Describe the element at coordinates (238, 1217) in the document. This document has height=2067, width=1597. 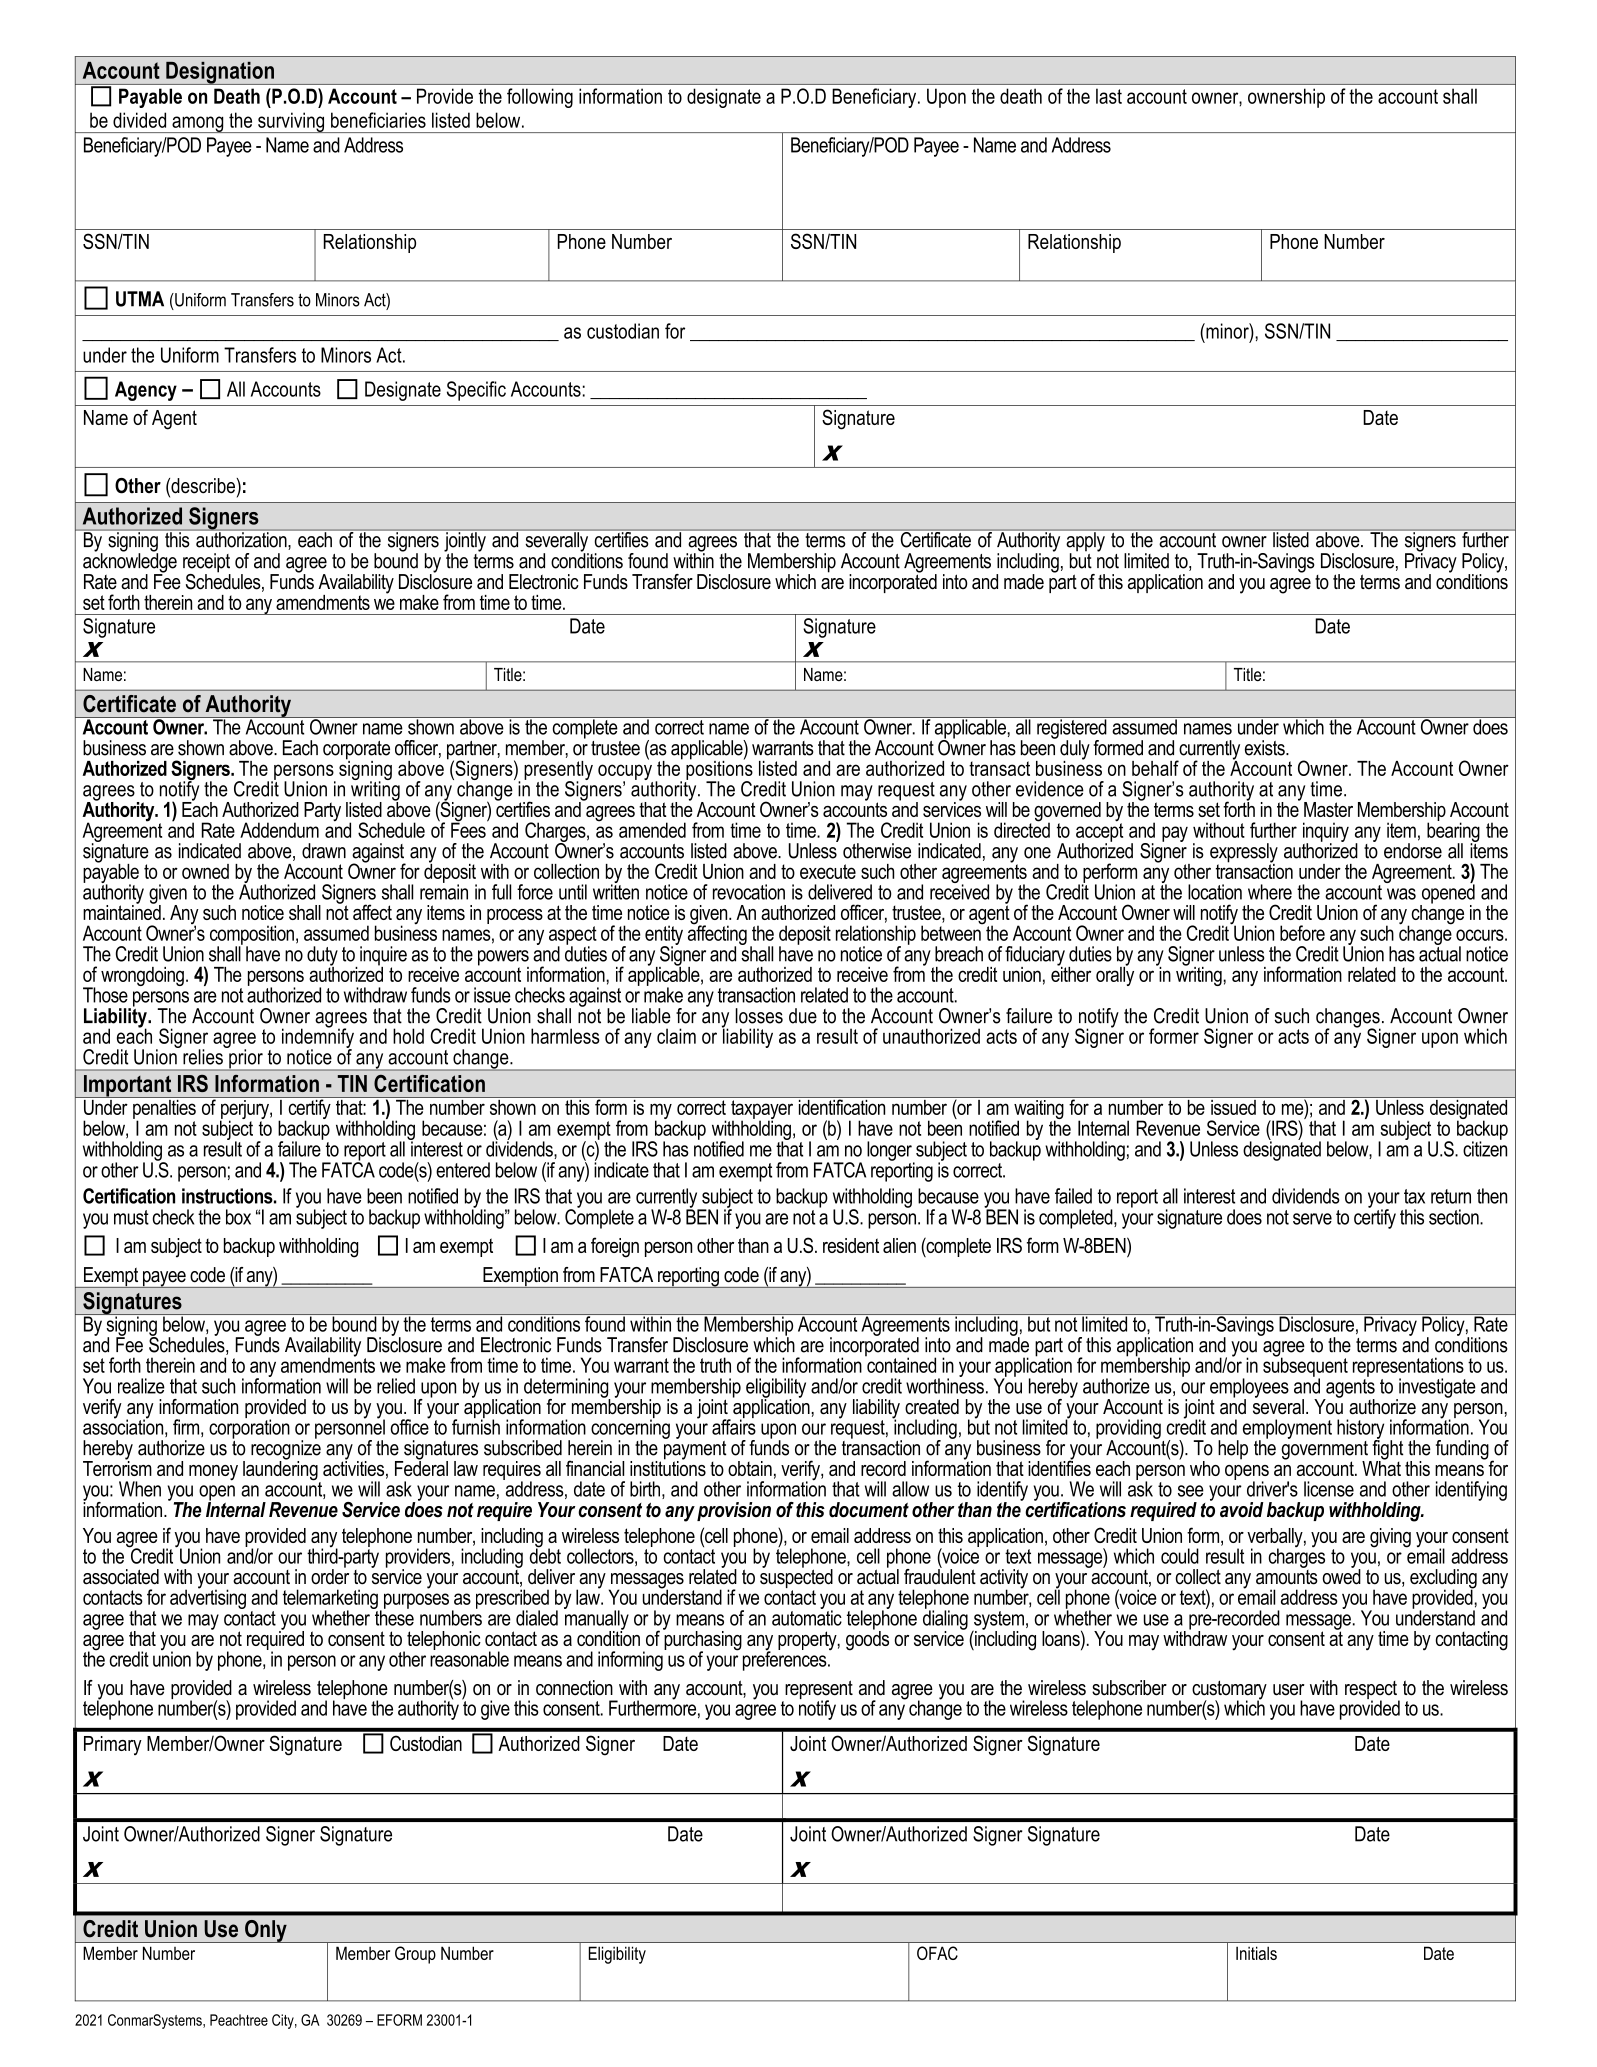
I see `box` at that location.
